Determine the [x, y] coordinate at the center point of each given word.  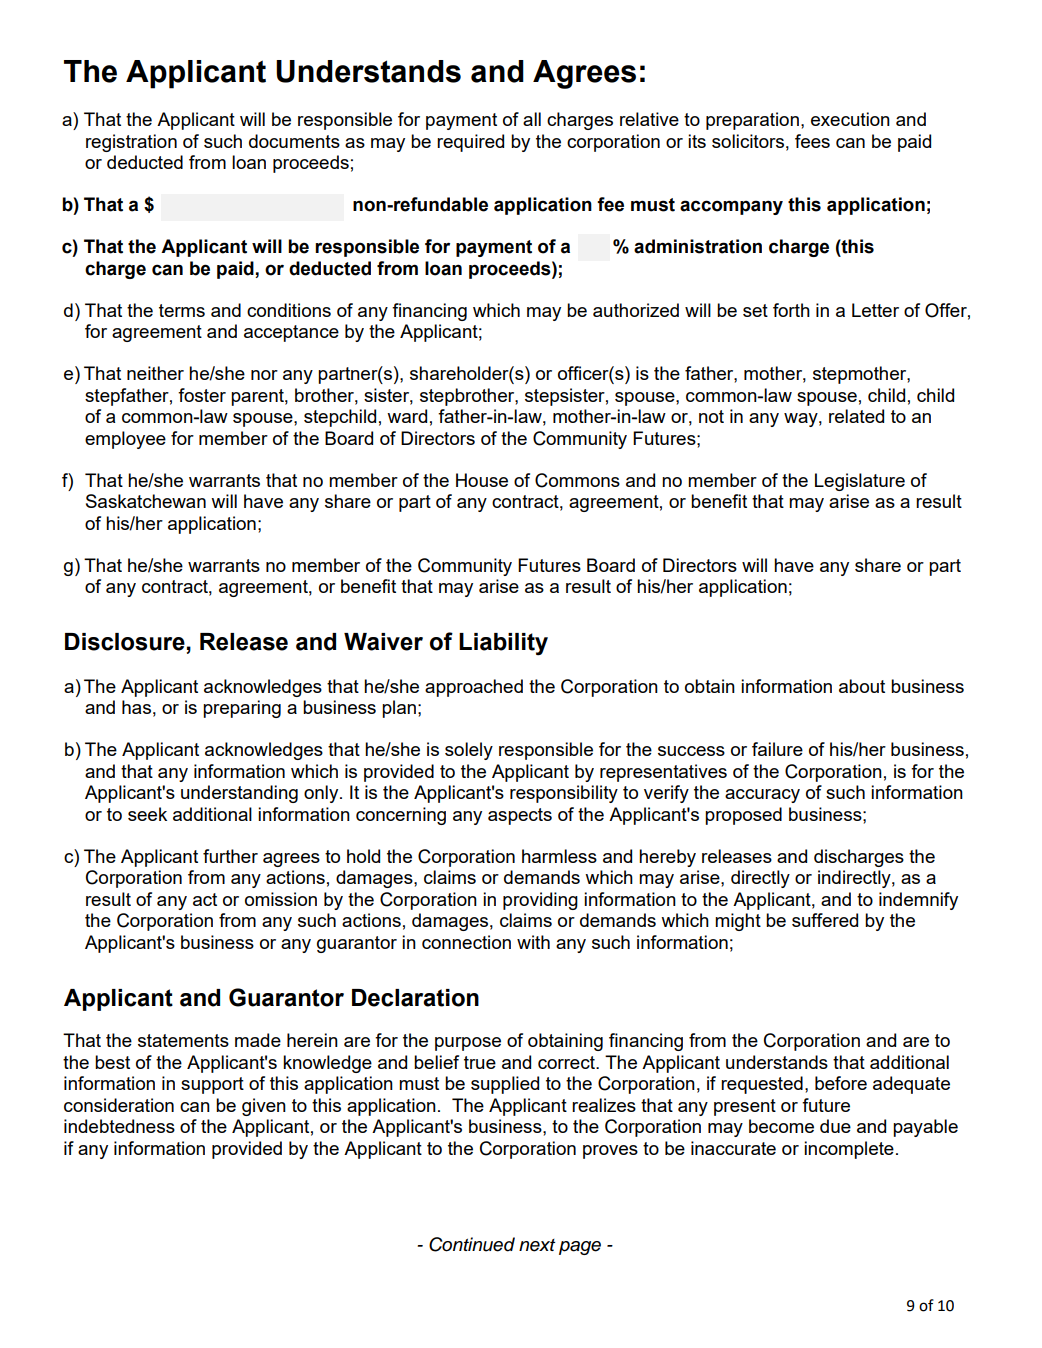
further [230, 856]
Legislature [860, 482]
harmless [559, 856]
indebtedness [119, 1126]
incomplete [849, 1150]
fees [812, 141]
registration [131, 143]
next [537, 1245]
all [532, 119]
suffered [825, 920]
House [482, 480]
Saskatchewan [146, 501]
